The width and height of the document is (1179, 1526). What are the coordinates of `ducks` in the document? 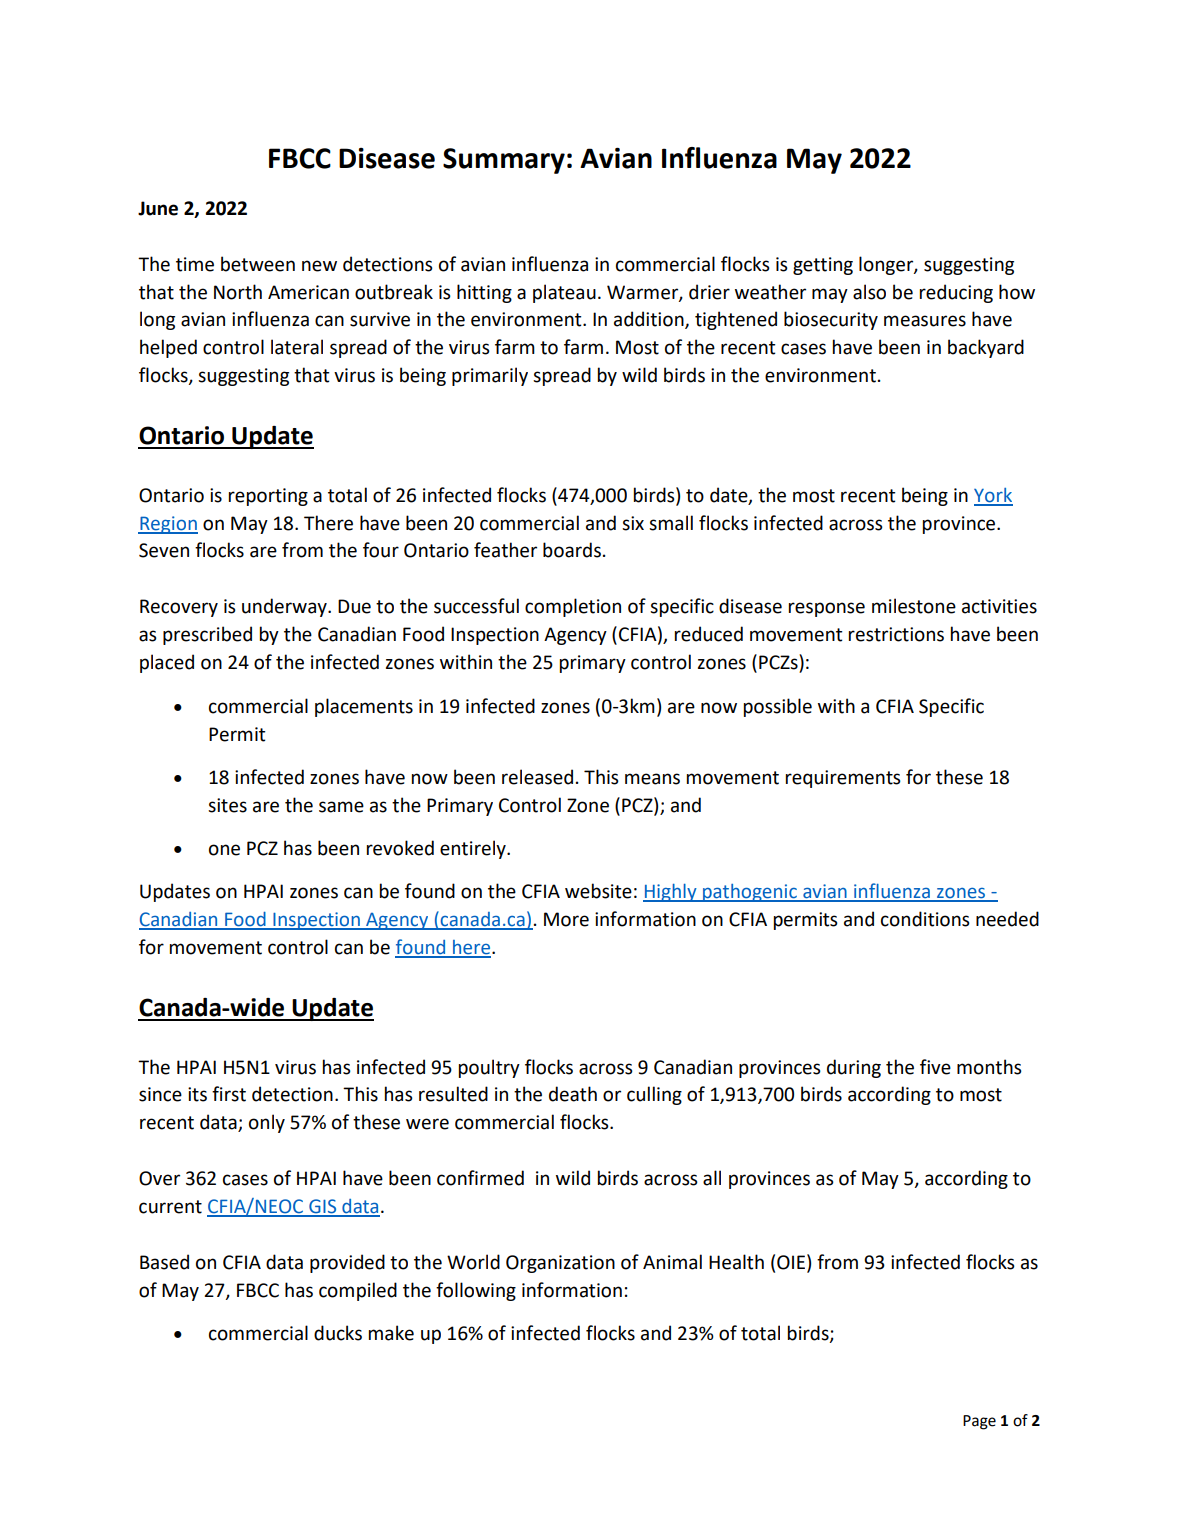 It's located at (338, 1333).
